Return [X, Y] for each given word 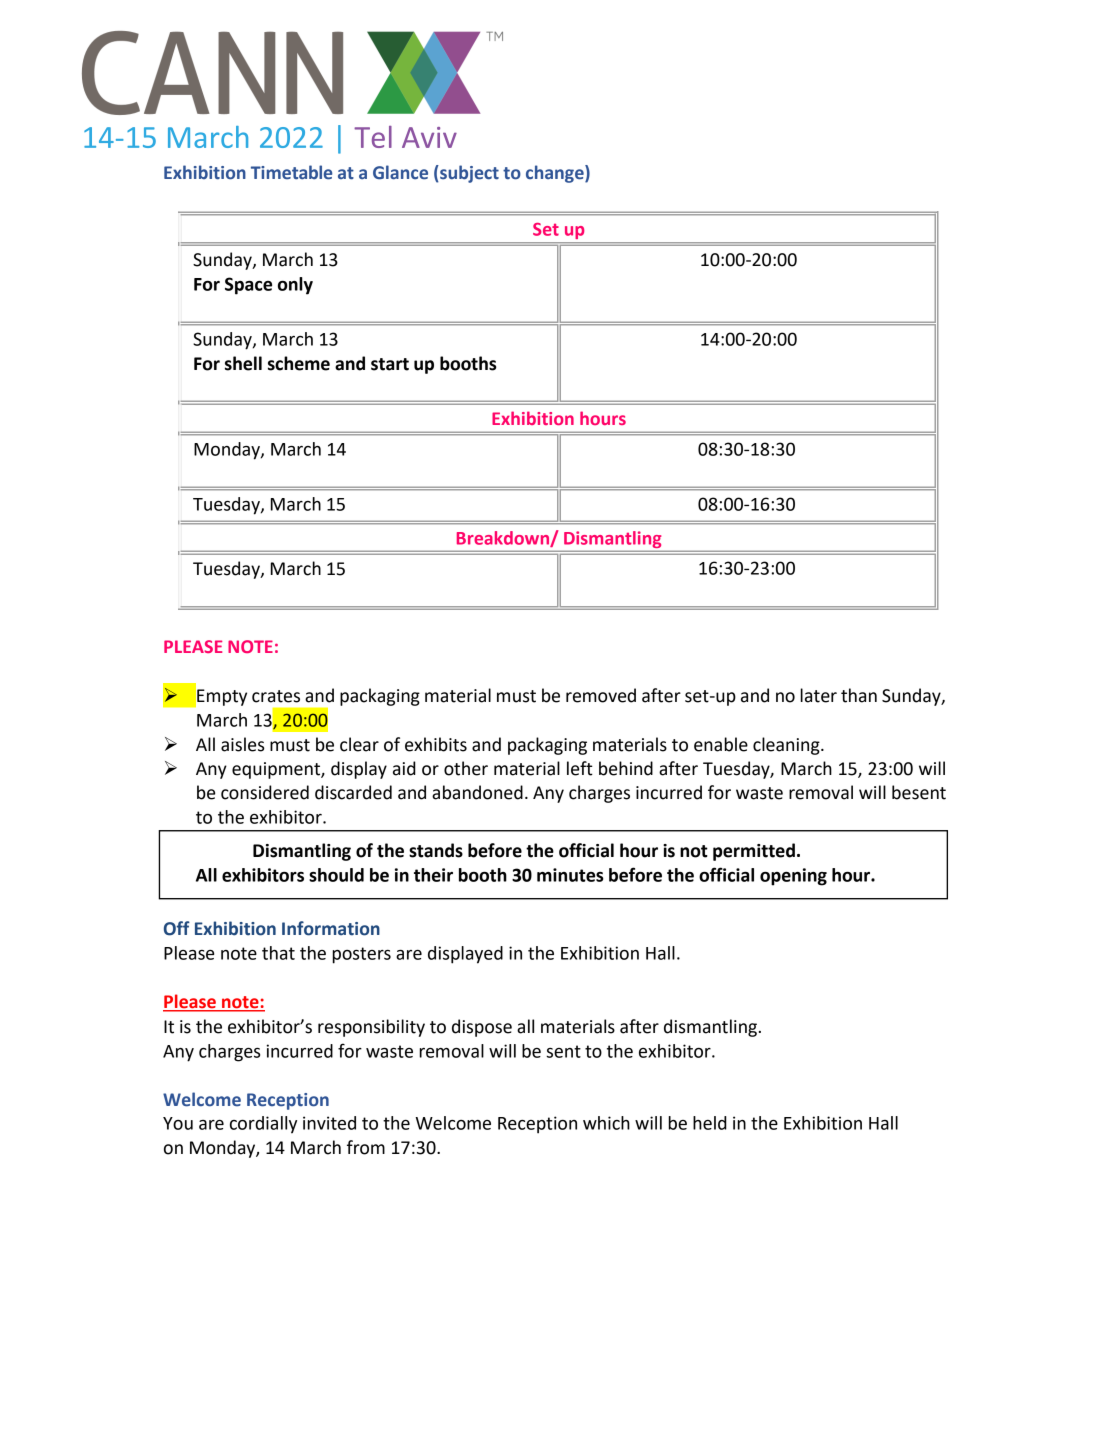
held [710, 1123]
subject [468, 174]
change [556, 174]
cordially [263, 1125]
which [606, 1123]
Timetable [291, 172]
